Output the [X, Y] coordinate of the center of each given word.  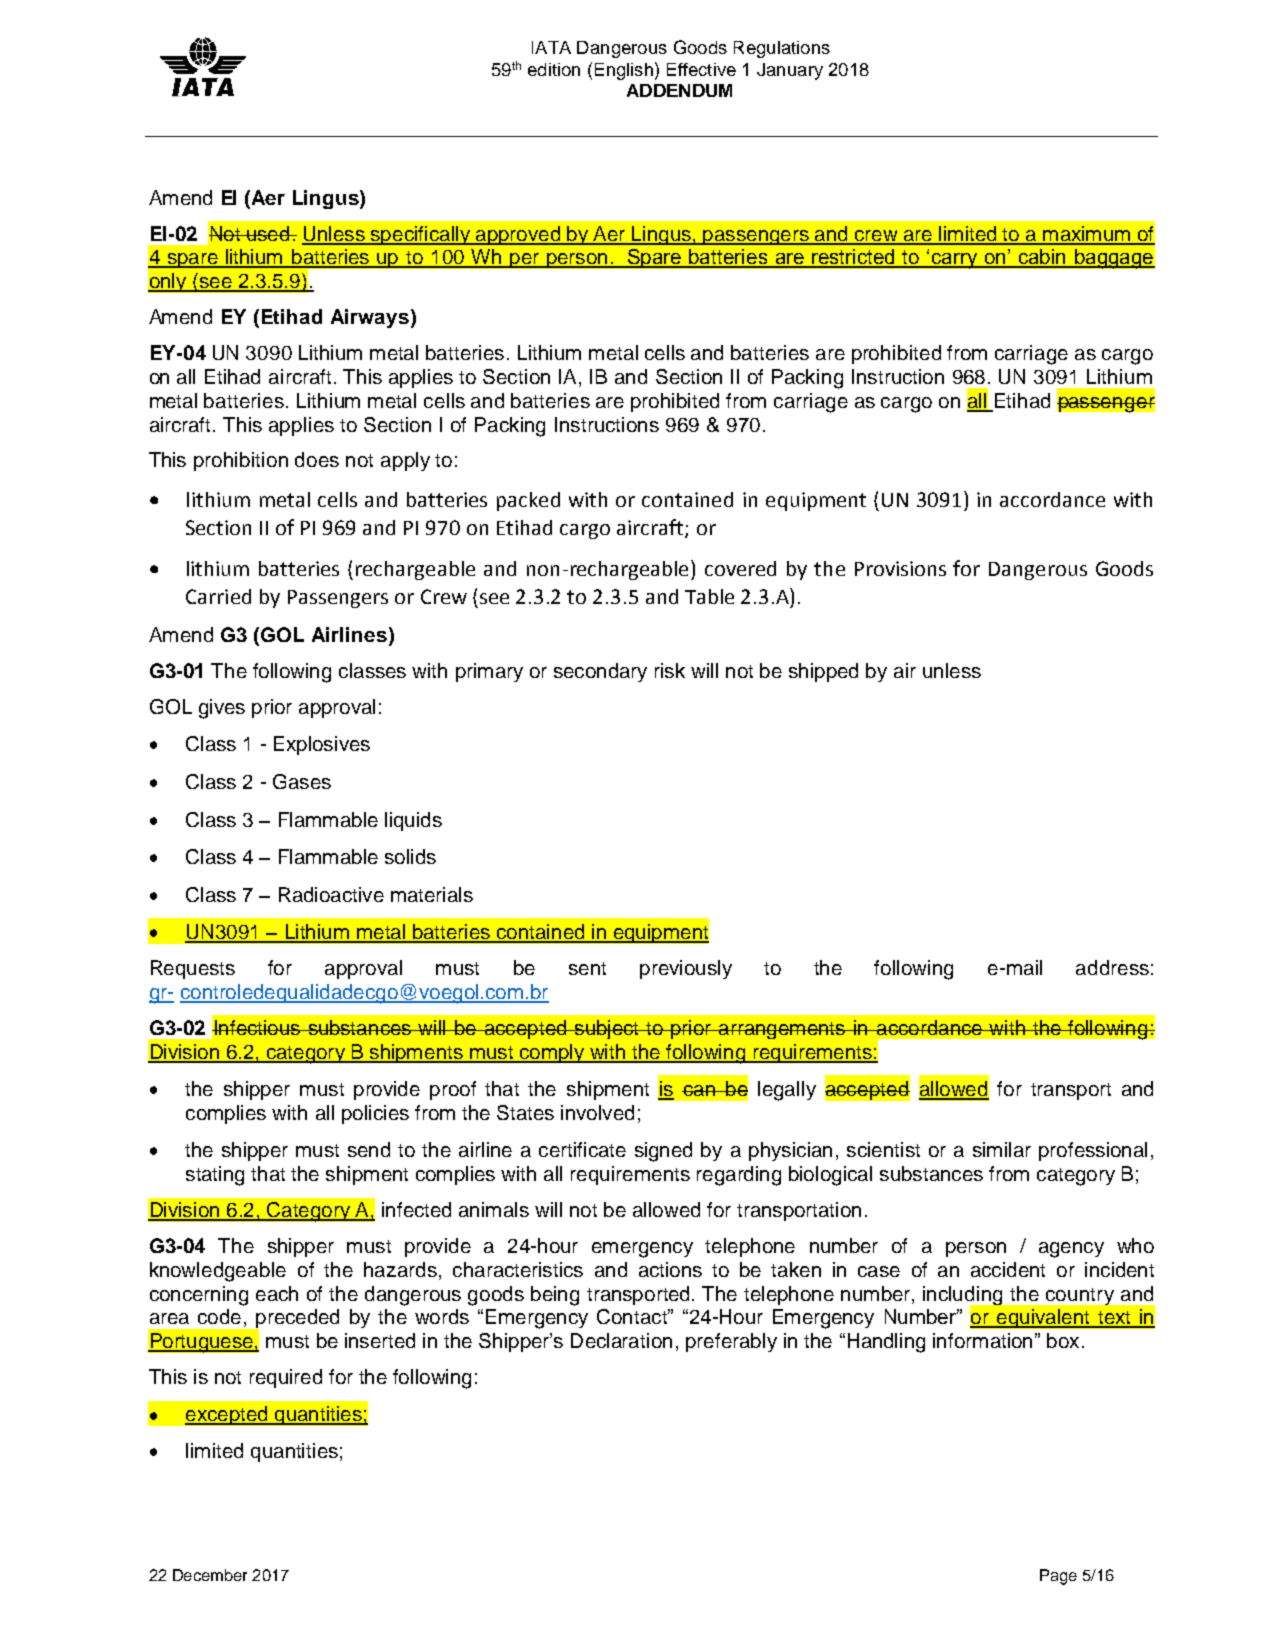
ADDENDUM [679, 90]
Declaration [621, 1340]
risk [670, 670]
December [210, 1575]
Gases [302, 781]
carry [954, 261]
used [268, 233]
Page [1058, 1577]
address [1112, 967]
